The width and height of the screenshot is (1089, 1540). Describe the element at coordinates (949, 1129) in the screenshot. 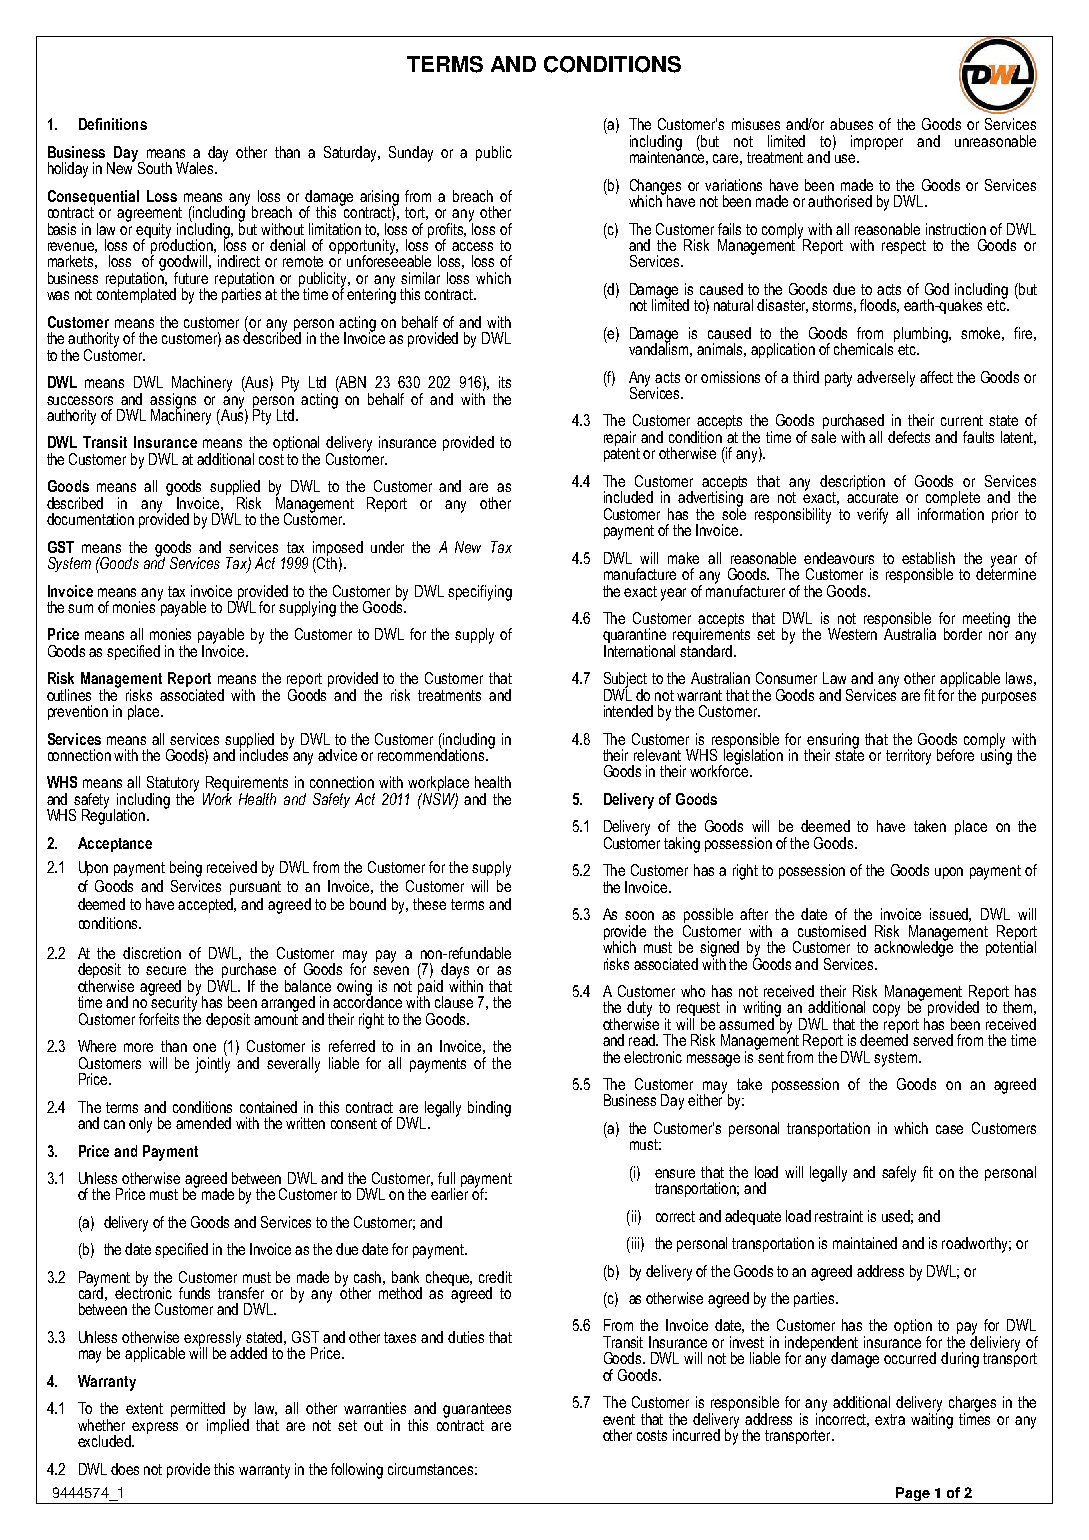

I see `case` at that location.
